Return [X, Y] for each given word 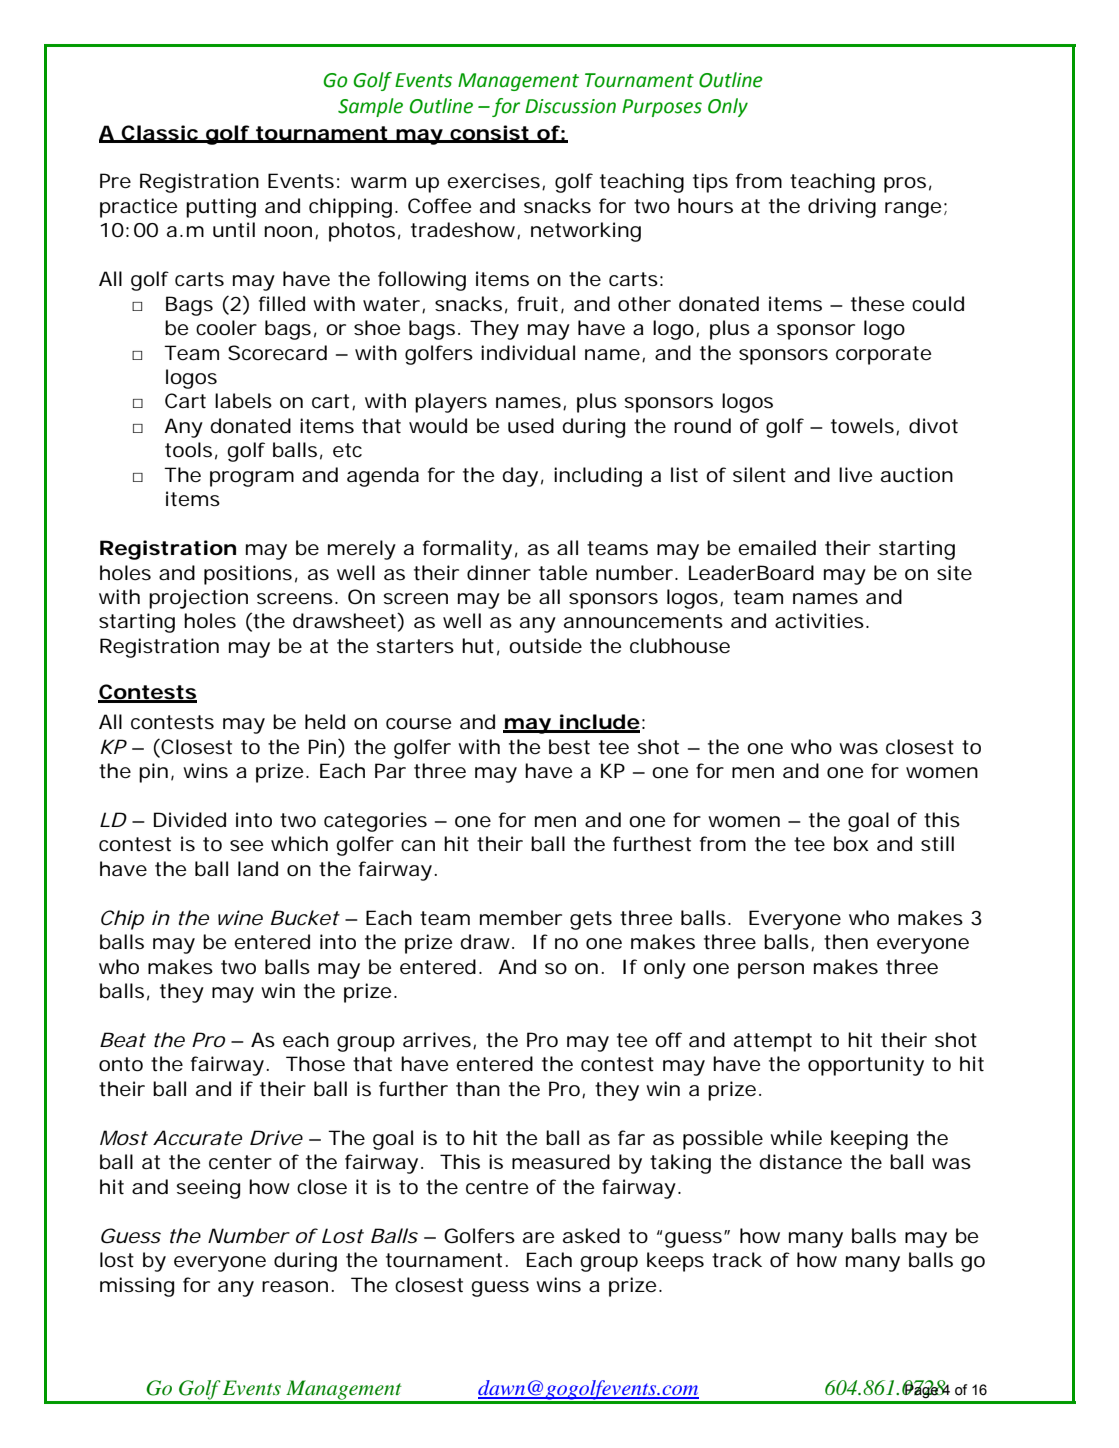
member [521, 918]
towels [864, 426]
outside [545, 646]
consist [490, 133]
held [325, 722]
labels [243, 401]
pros [905, 185]
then [846, 942]
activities [821, 621]
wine [240, 917]
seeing [208, 1189]
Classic [160, 133]
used [531, 426]
